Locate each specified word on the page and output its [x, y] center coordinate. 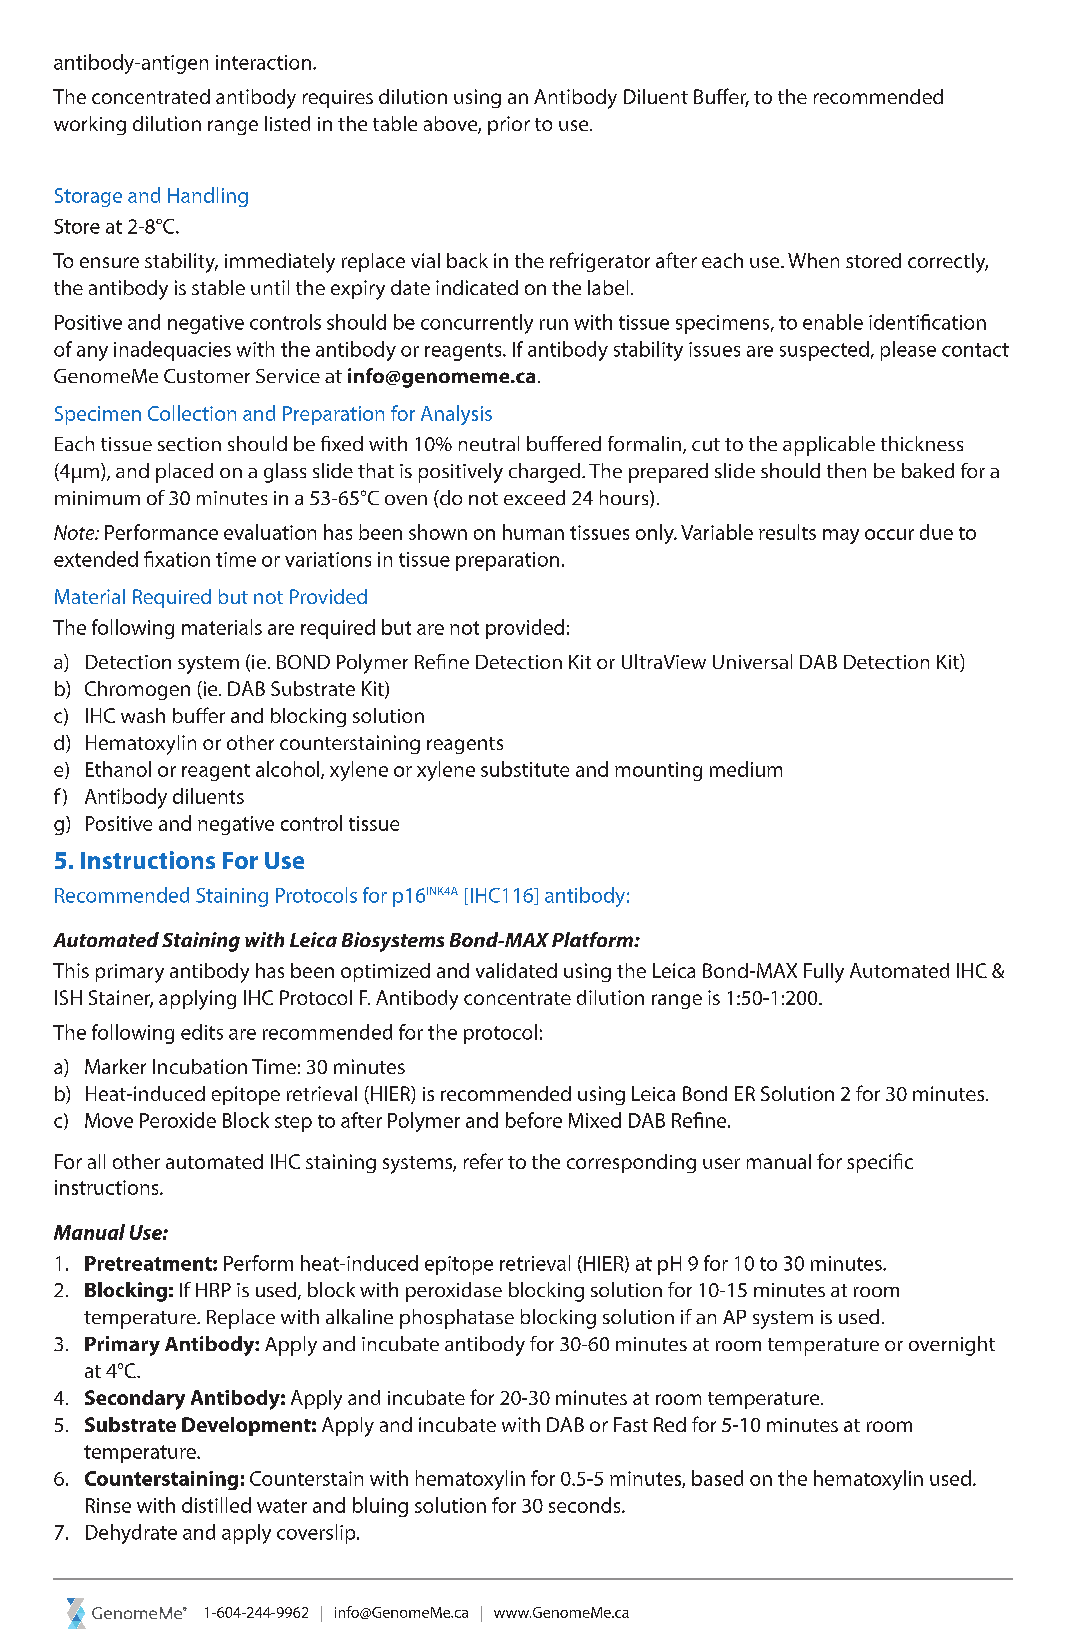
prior [509, 125]
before [534, 1120]
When [813, 260]
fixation [177, 559]
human [533, 532]
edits [202, 1032]
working [90, 125]
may [841, 536]
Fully [824, 973]
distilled [216, 1505]
